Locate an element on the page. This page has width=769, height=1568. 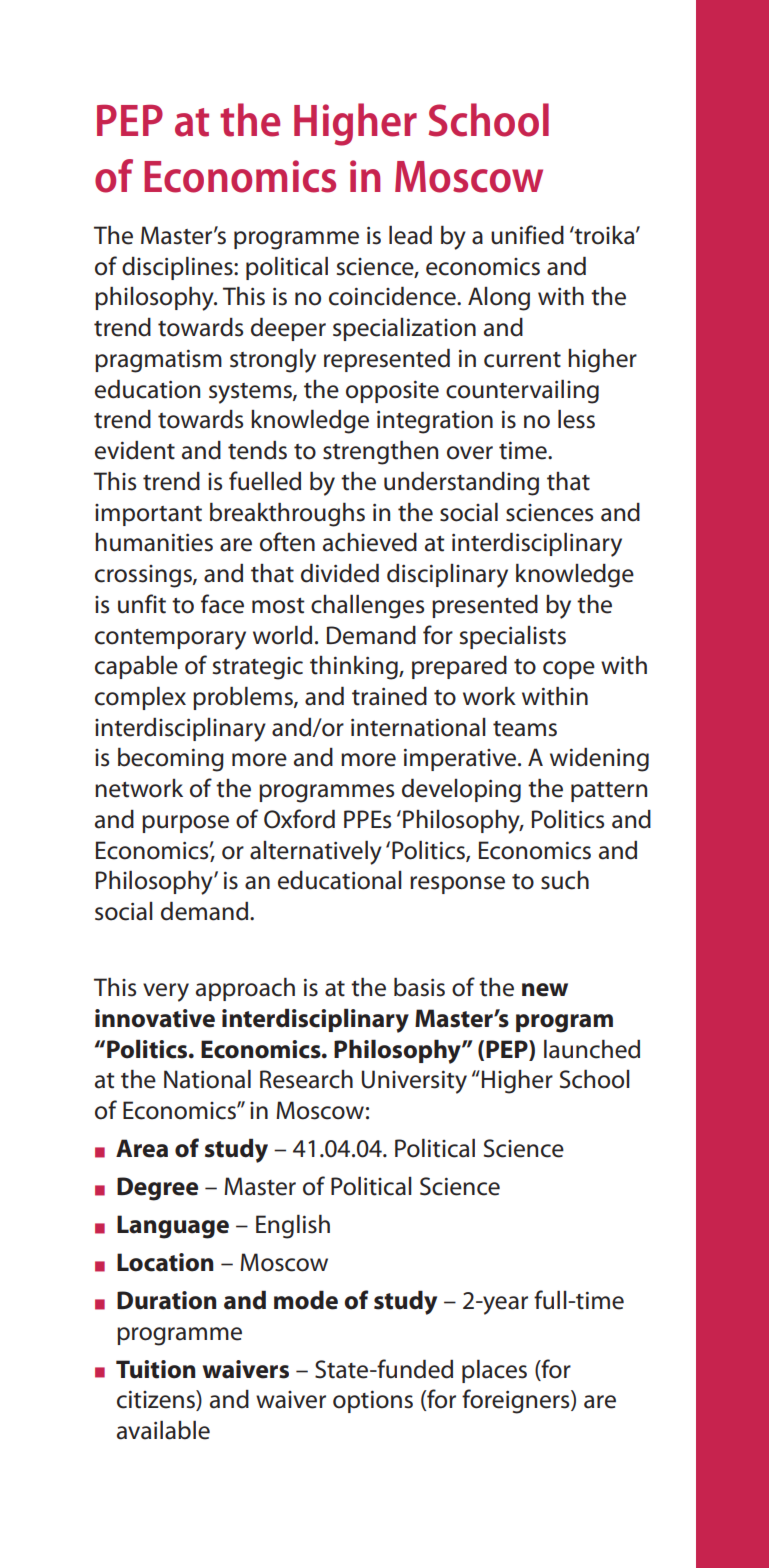
disciplines is located at coordinates (178, 268).
